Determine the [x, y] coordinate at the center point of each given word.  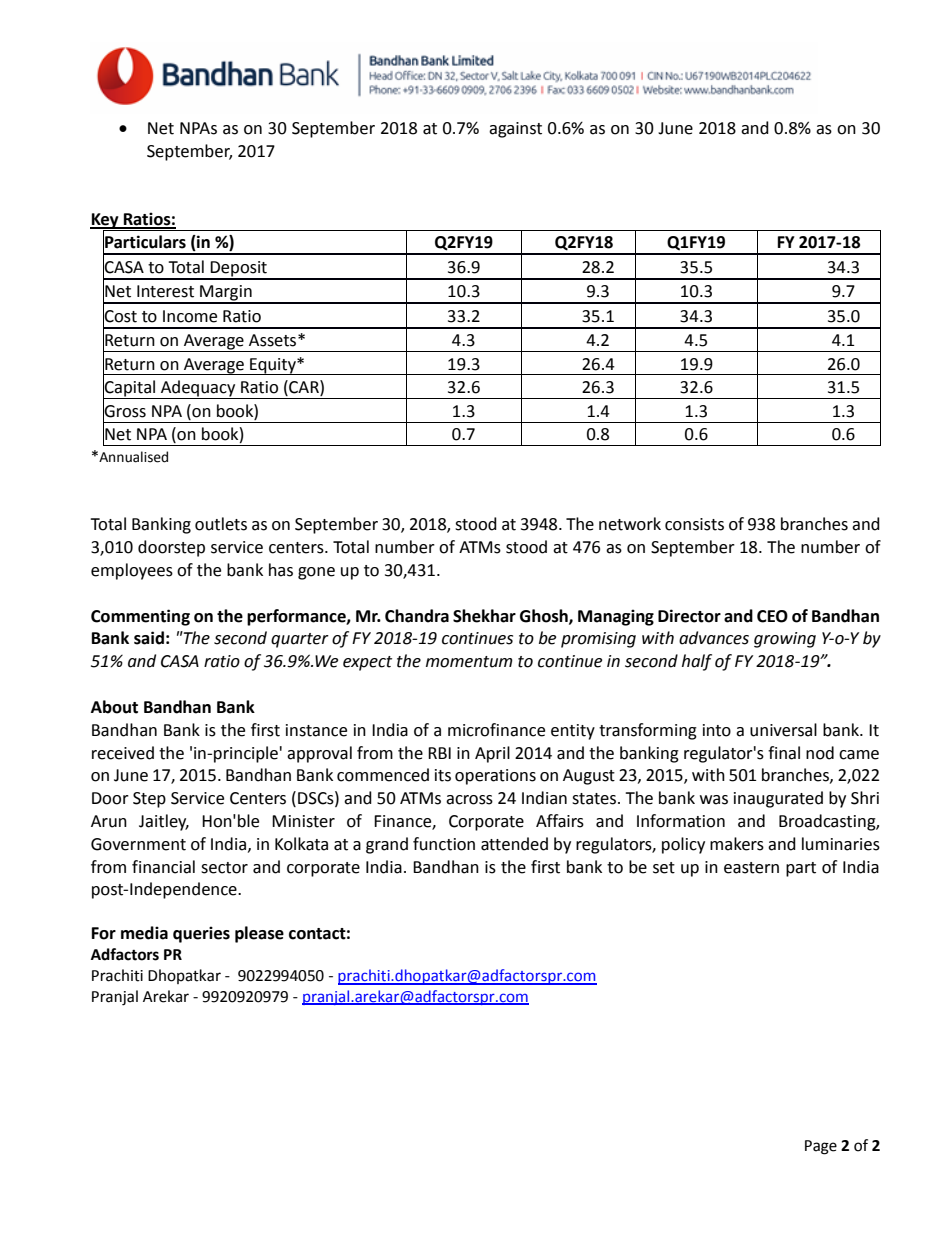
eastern [751, 868]
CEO [772, 616]
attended [514, 844]
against [515, 130]
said [149, 638]
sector [224, 868]
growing [785, 640]
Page [821, 1147]
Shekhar [484, 616]
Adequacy [198, 389]
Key [105, 222]
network [630, 524]
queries [201, 934]
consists [694, 524]
